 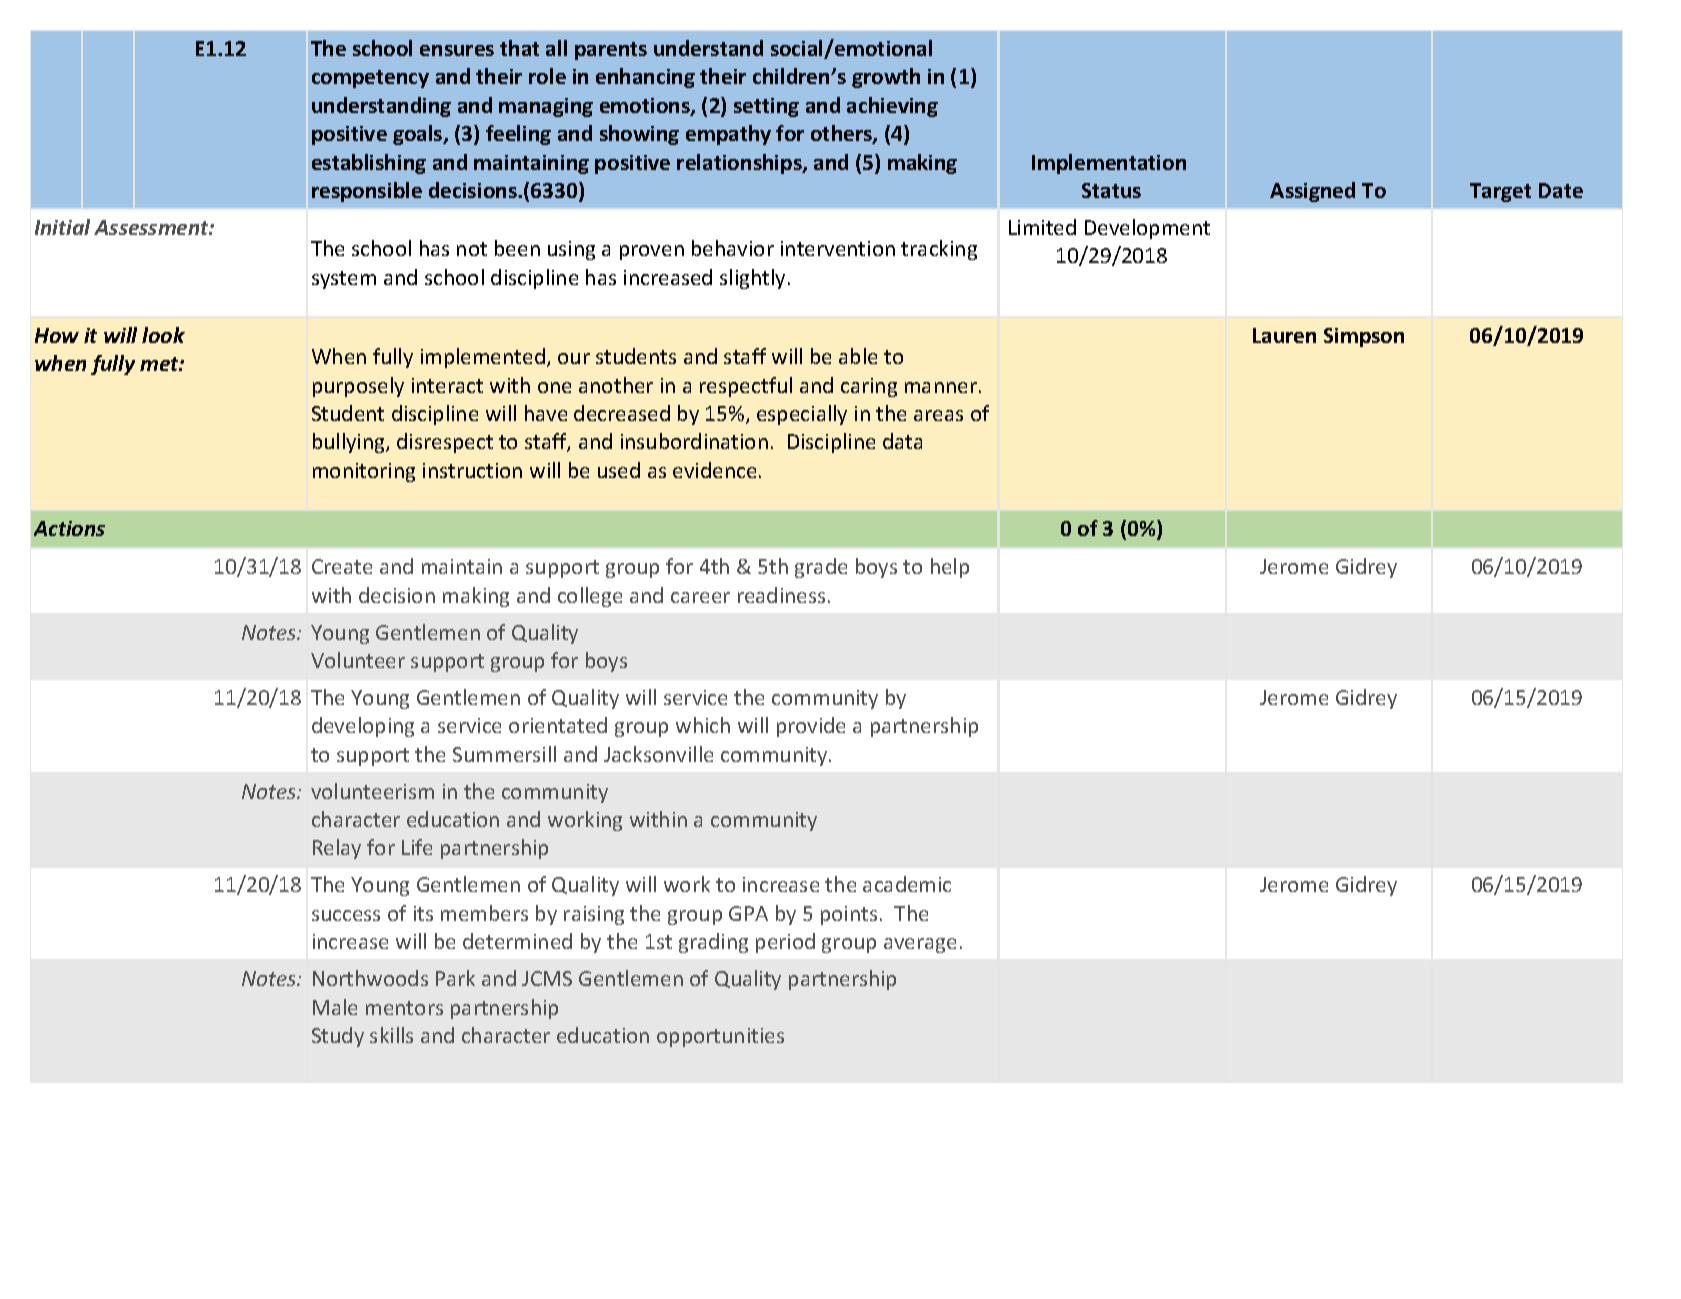 I want to click on Simpson, so click(x=1364, y=337).
